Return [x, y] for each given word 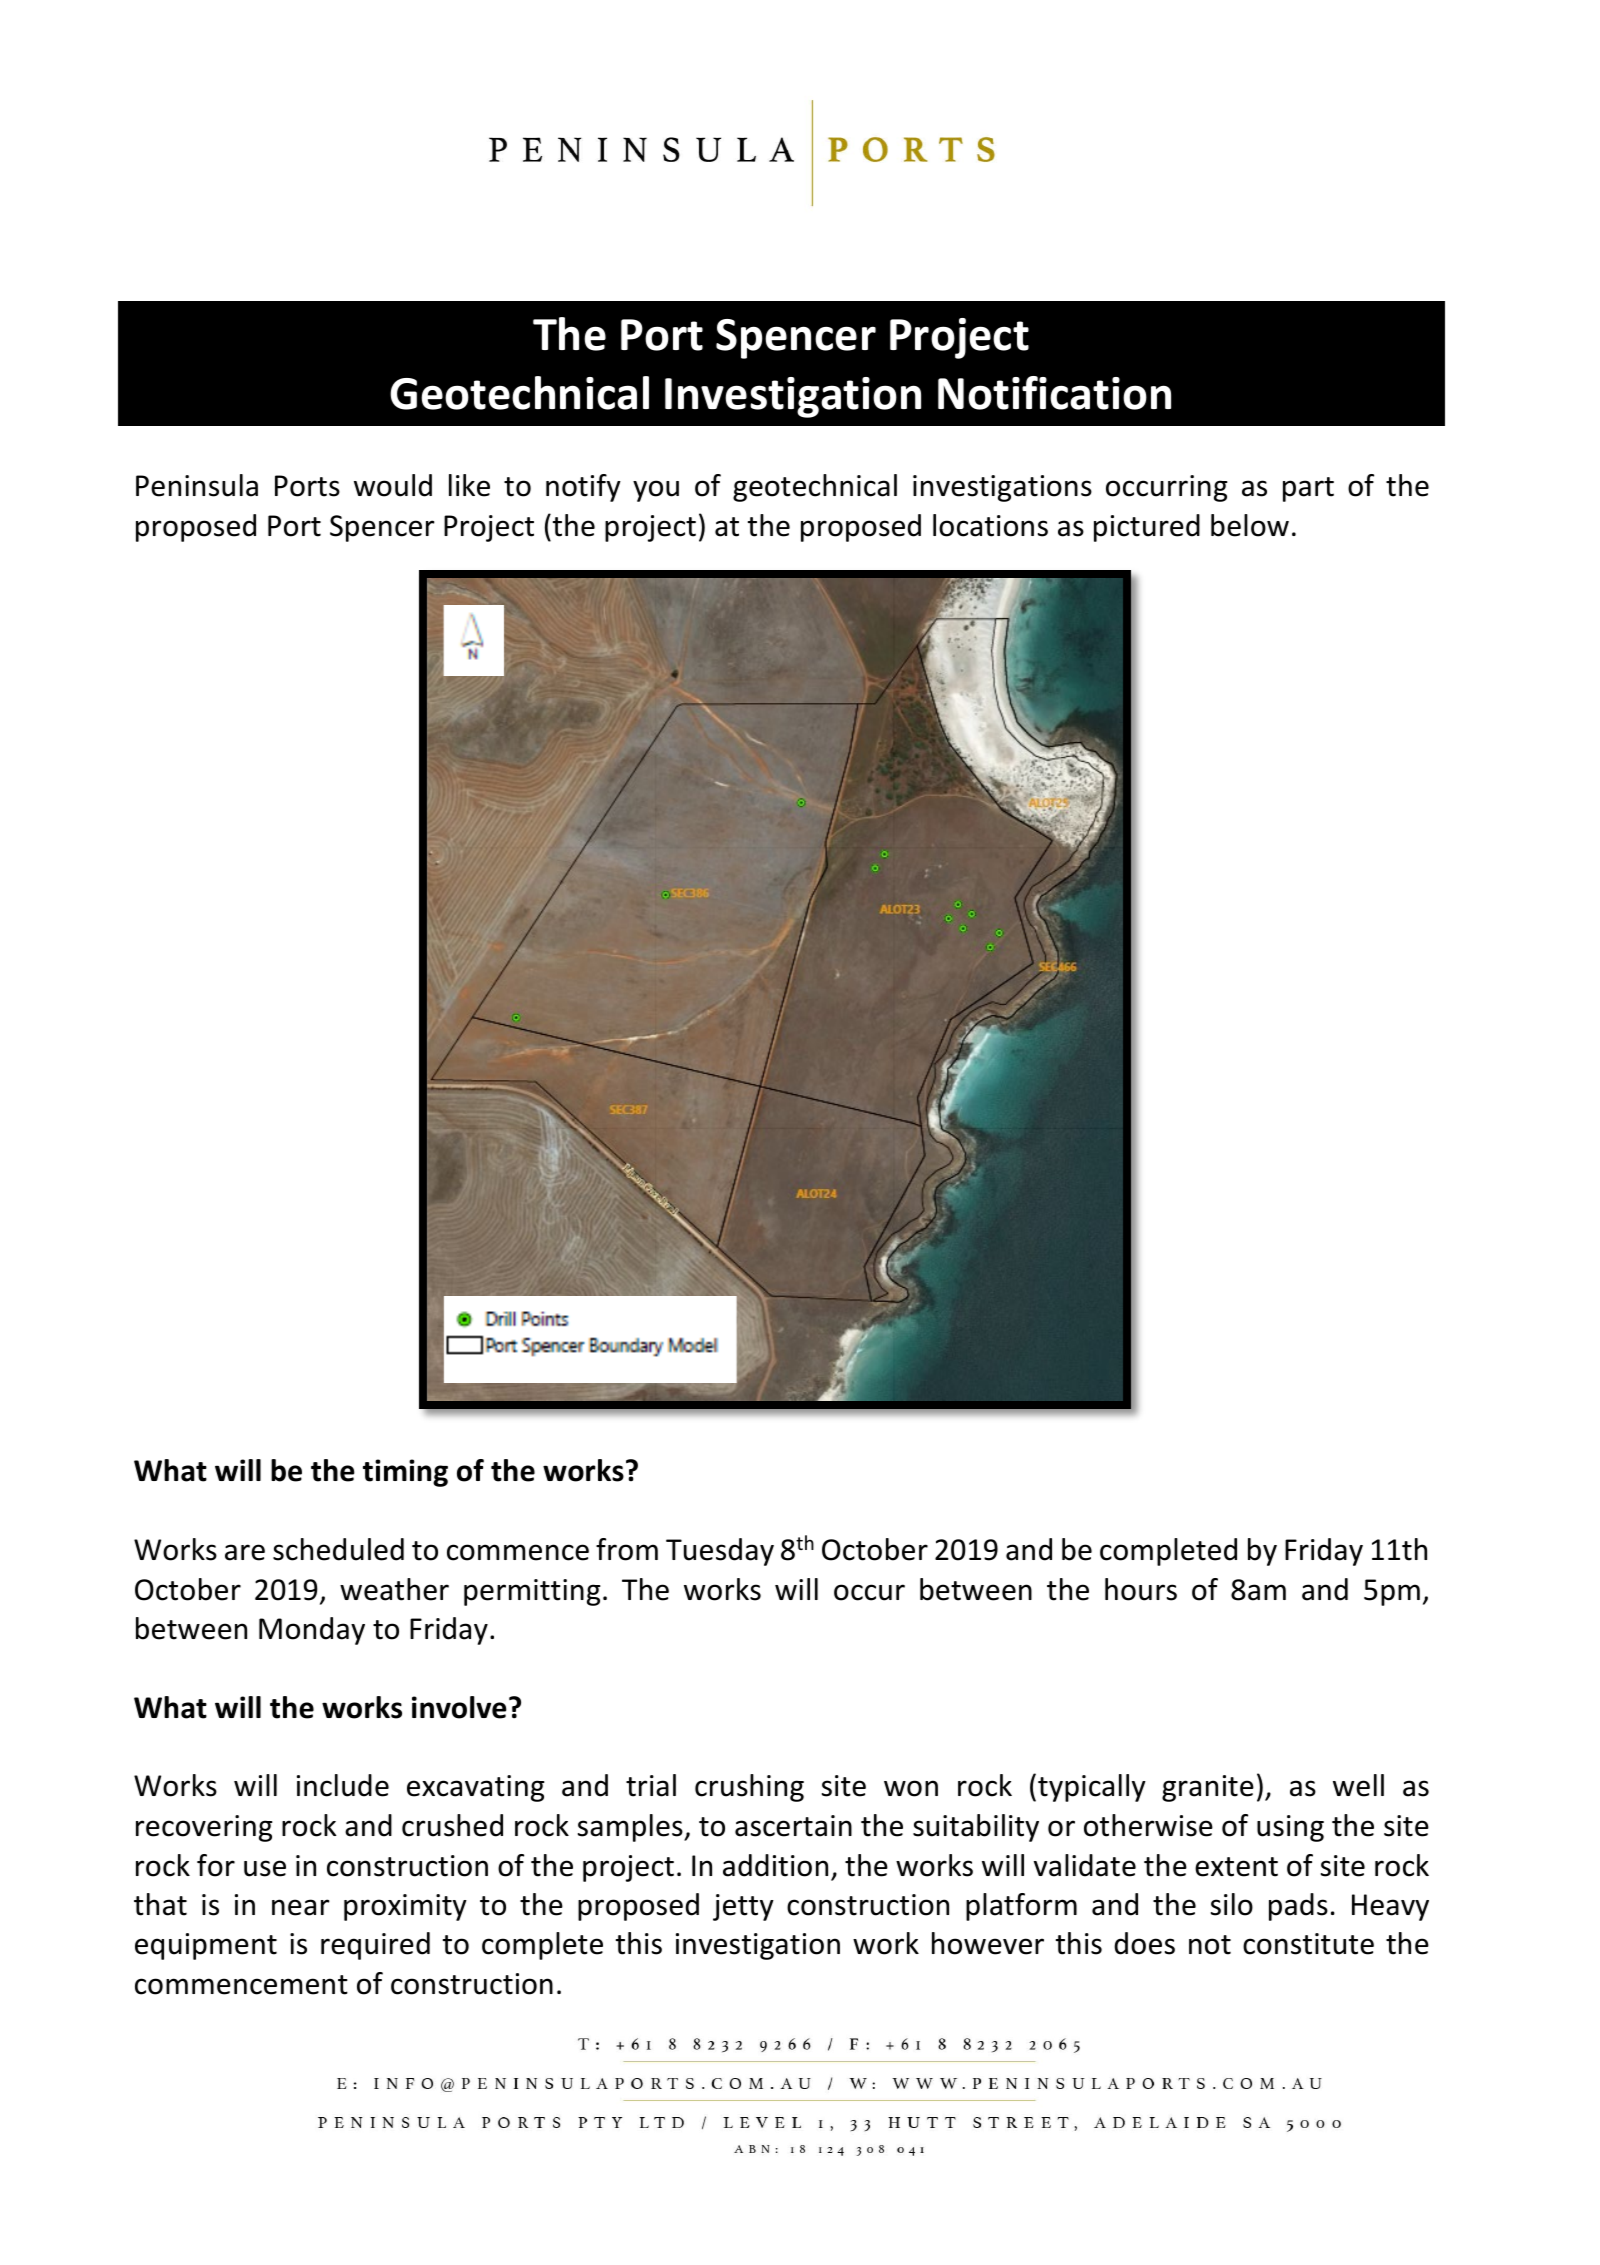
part [1308, 489]
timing [405, 1473]
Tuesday [720, 1552]
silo [1232, 1904]
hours [1141, 1589]
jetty [743, 1907]
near [301, 1907]
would [393, 485]
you [656, 491]
